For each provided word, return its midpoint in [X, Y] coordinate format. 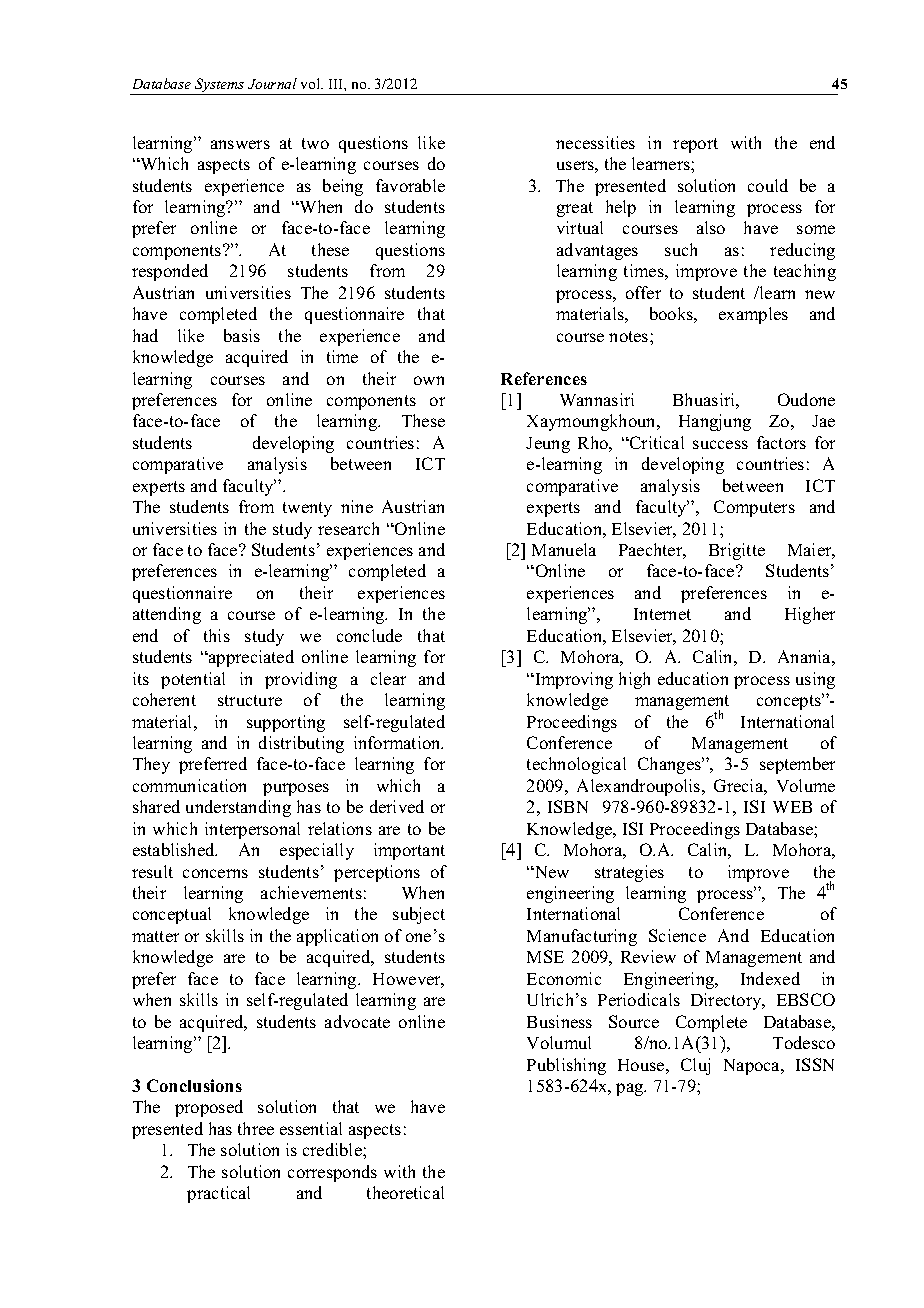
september [797, 765]
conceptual [172, 915]
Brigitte [737, 551]
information [398, 742]
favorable [410, 185]
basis [242, 335]
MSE [545, 956]
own [429, 380]
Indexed [770, 978]
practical [218, 1194]
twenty [307, 509]
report [695, 145]
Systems [220, 86]
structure [250, 700]
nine [357, 506]
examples [753, 315]
